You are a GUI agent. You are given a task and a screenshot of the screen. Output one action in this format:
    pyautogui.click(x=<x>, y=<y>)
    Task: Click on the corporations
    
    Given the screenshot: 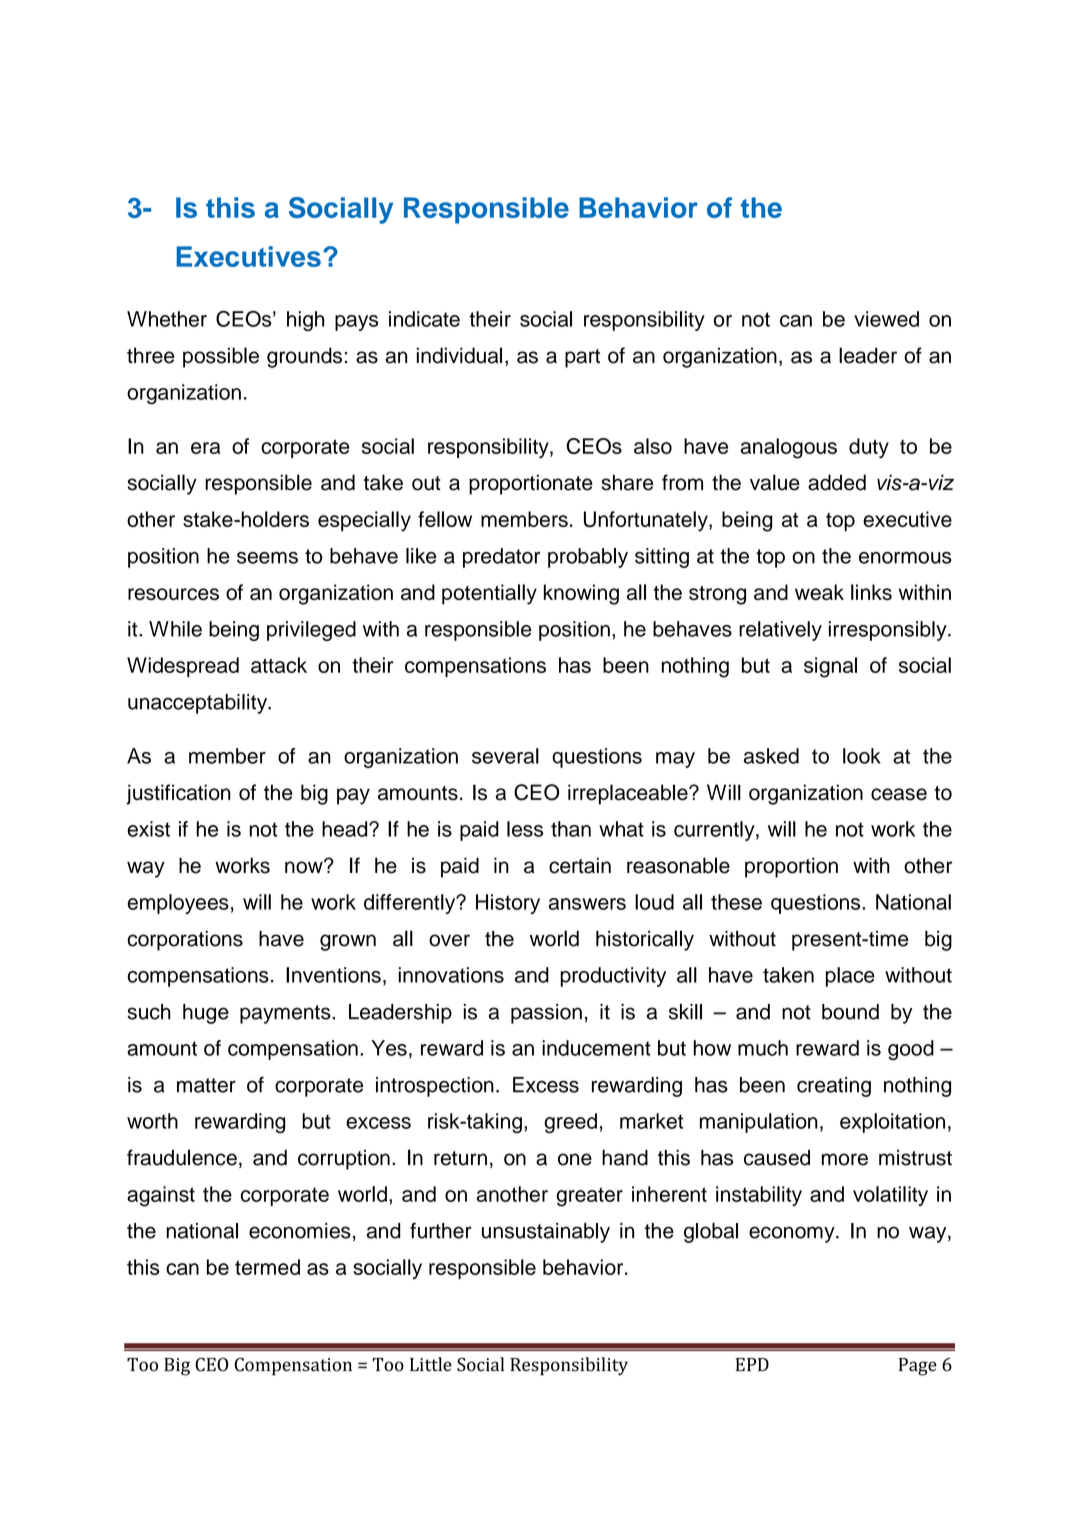 What is the action you would take?
    pyautogui.click(x=185, y=941)
